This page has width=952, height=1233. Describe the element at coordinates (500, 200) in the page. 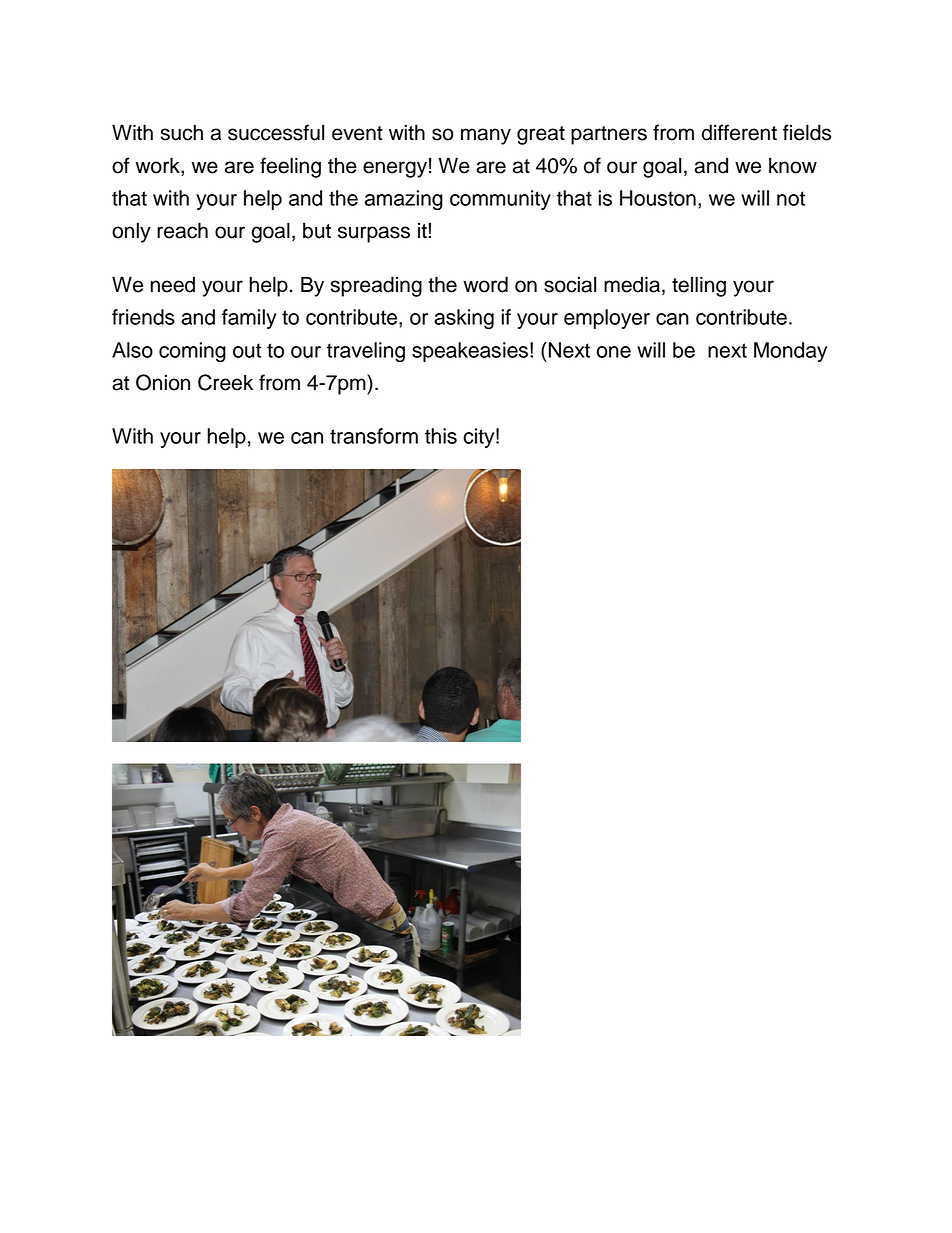

I see `community` at that location.
